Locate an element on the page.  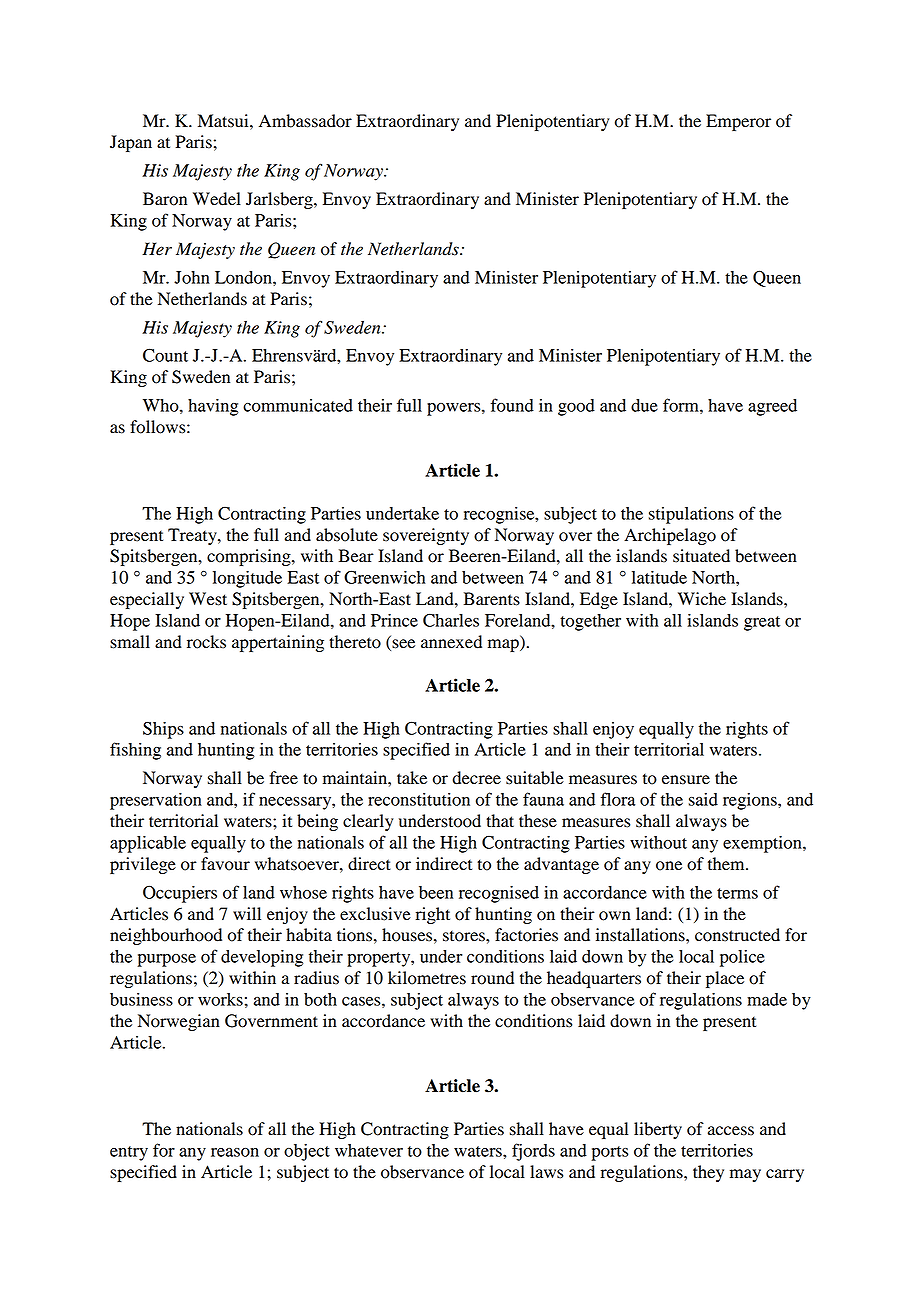
Baron is located at coordinates (165, 199).
